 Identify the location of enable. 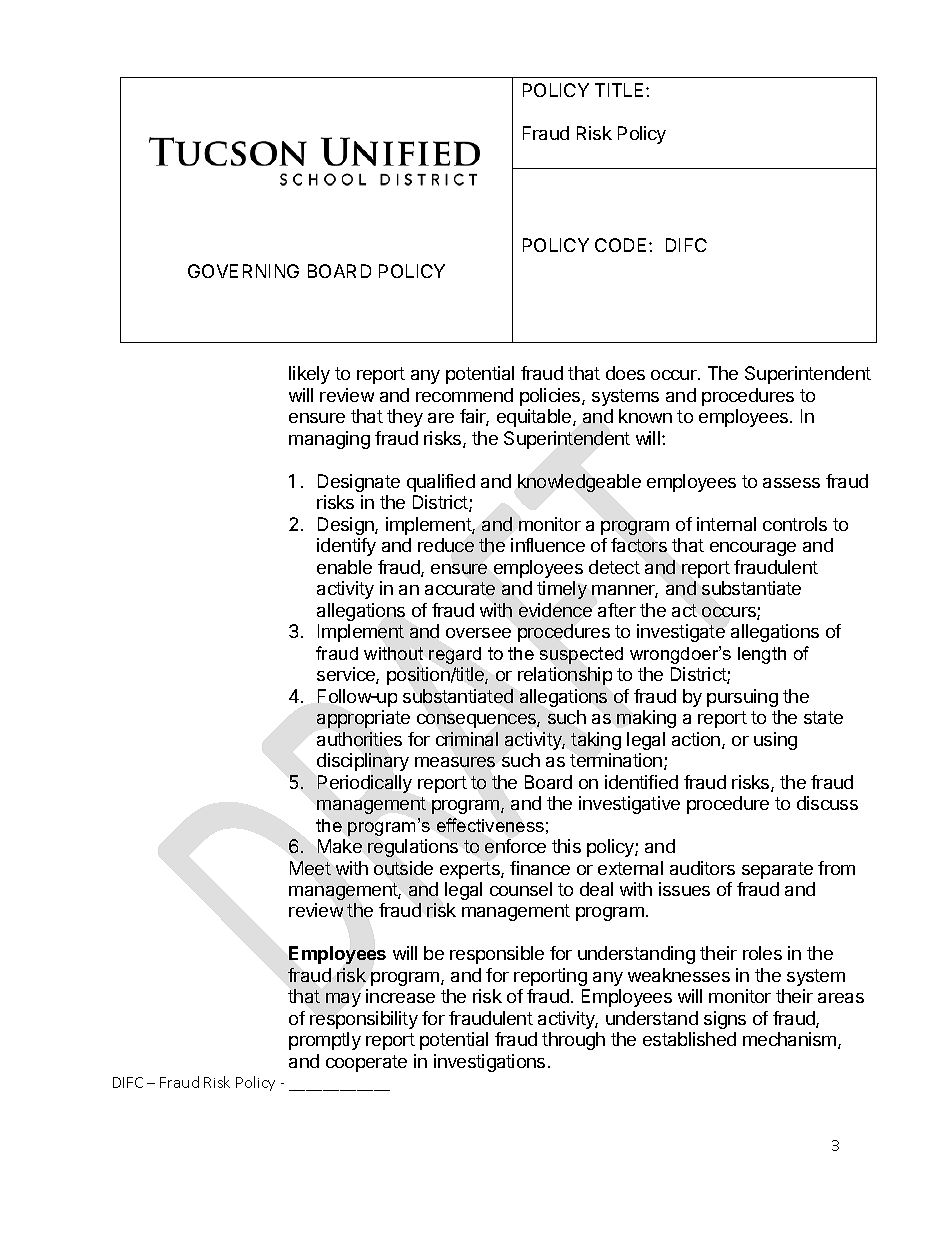
(344, 567).
